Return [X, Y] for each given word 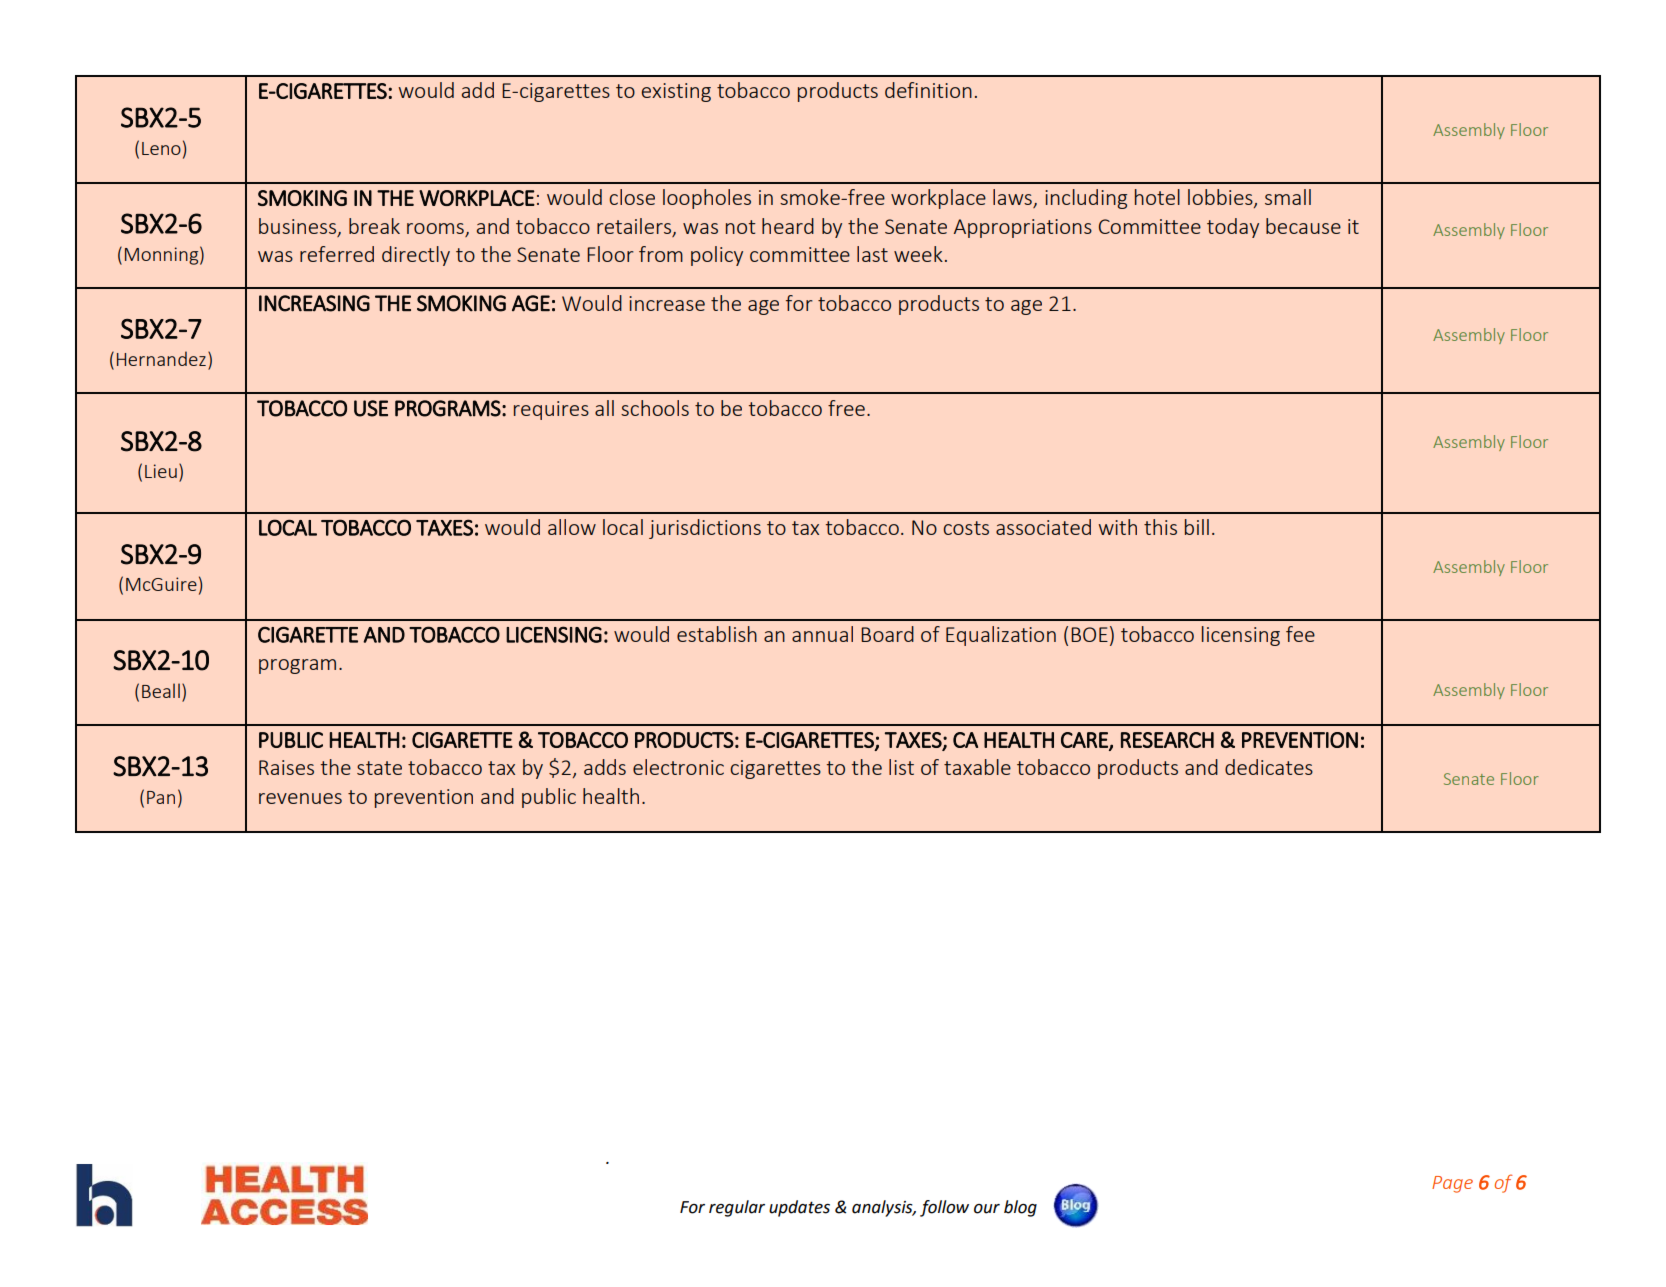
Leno [161, 148]
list [901, 767]
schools [655, 408]
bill [1197, 527]
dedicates [1269, 767]
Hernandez [161, 358]
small [1288, 197]
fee [1300, 634]
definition [928, 90]
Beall [161, 690]
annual [822, 634]
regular [737, 1208]
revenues [300, 798]
